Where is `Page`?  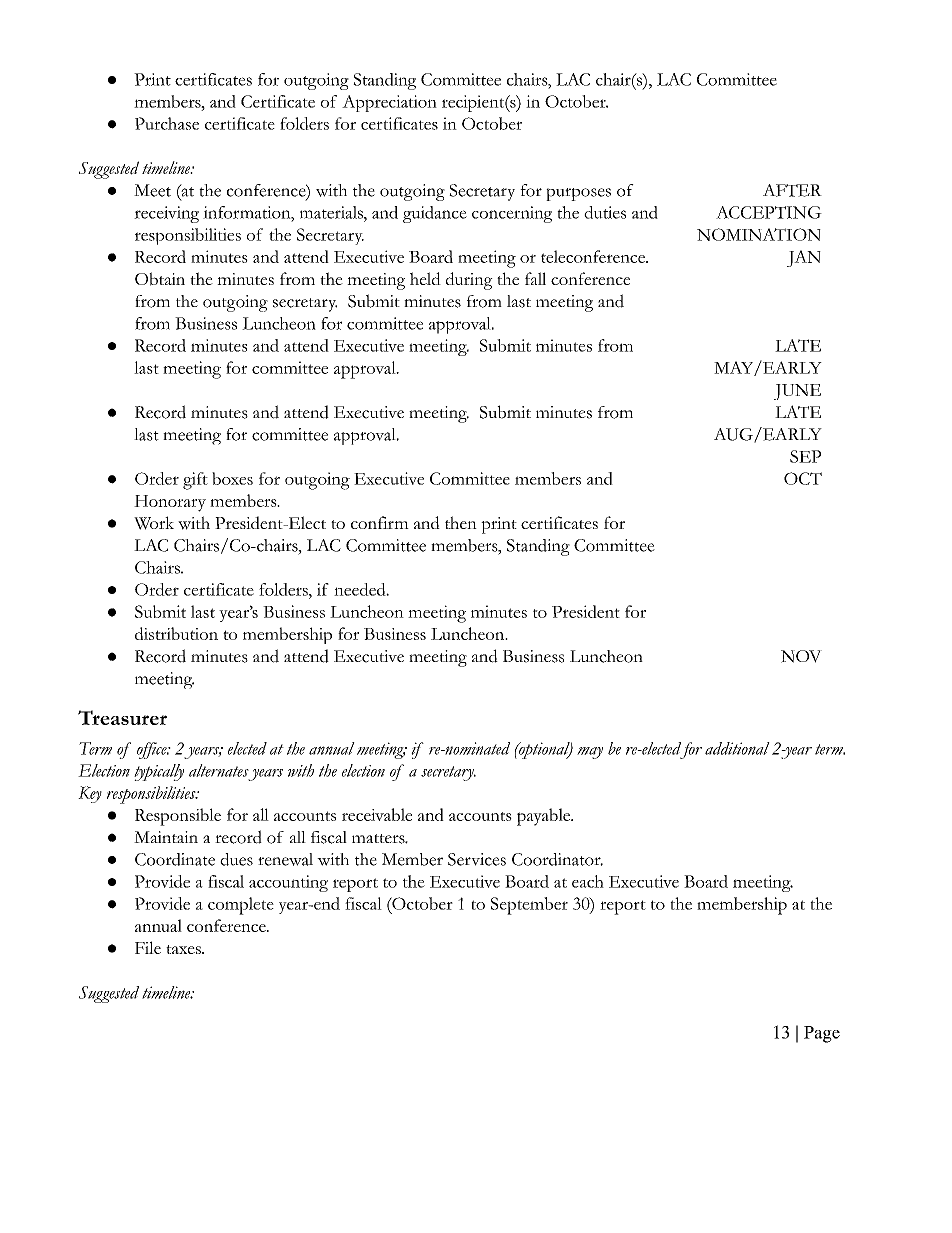
Page is located at coordinates (822, 1034).
